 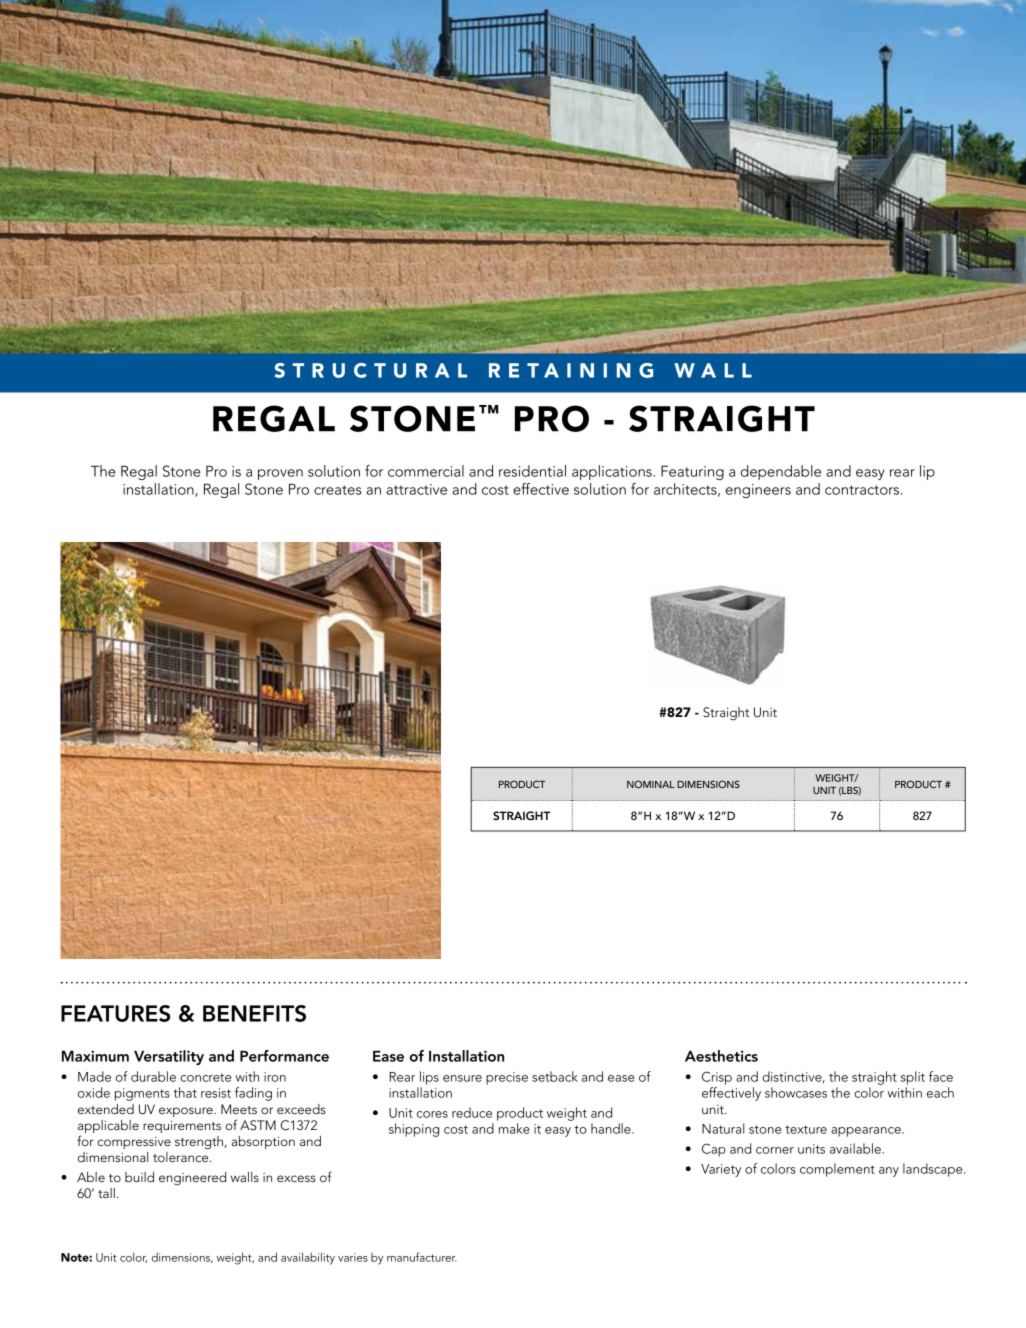 I want to click on residential, so click(x=532, y=471).
